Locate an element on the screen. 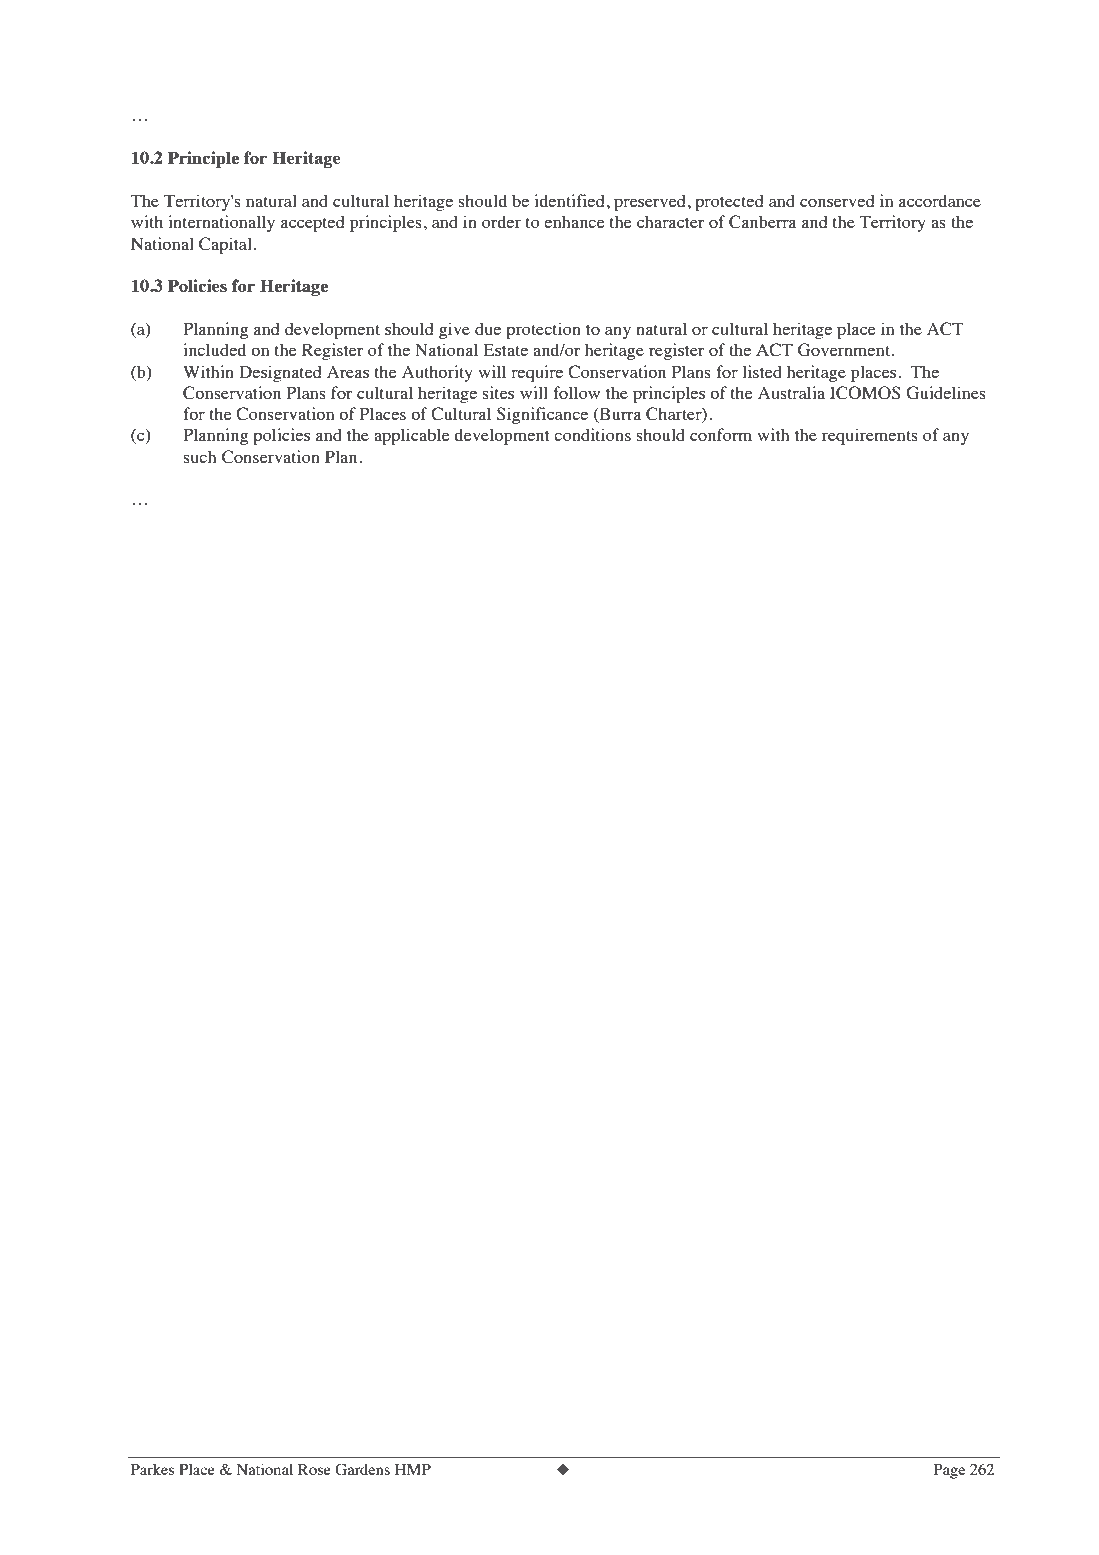  conditions is located at coordinates (592, 434).
